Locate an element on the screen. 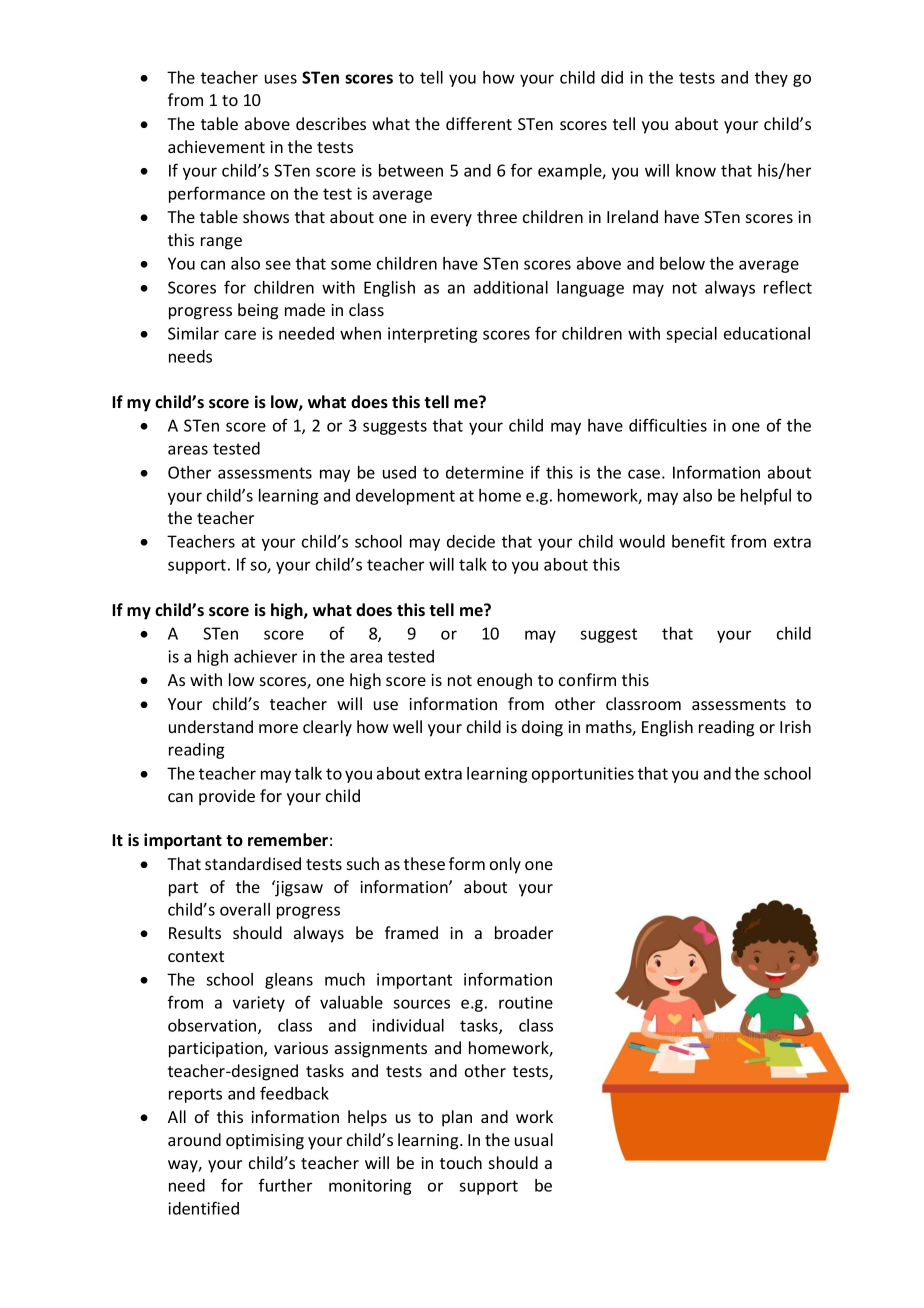 The height and width of the screenshot is (1308, 924). different is located at coordinates (479, 123).
